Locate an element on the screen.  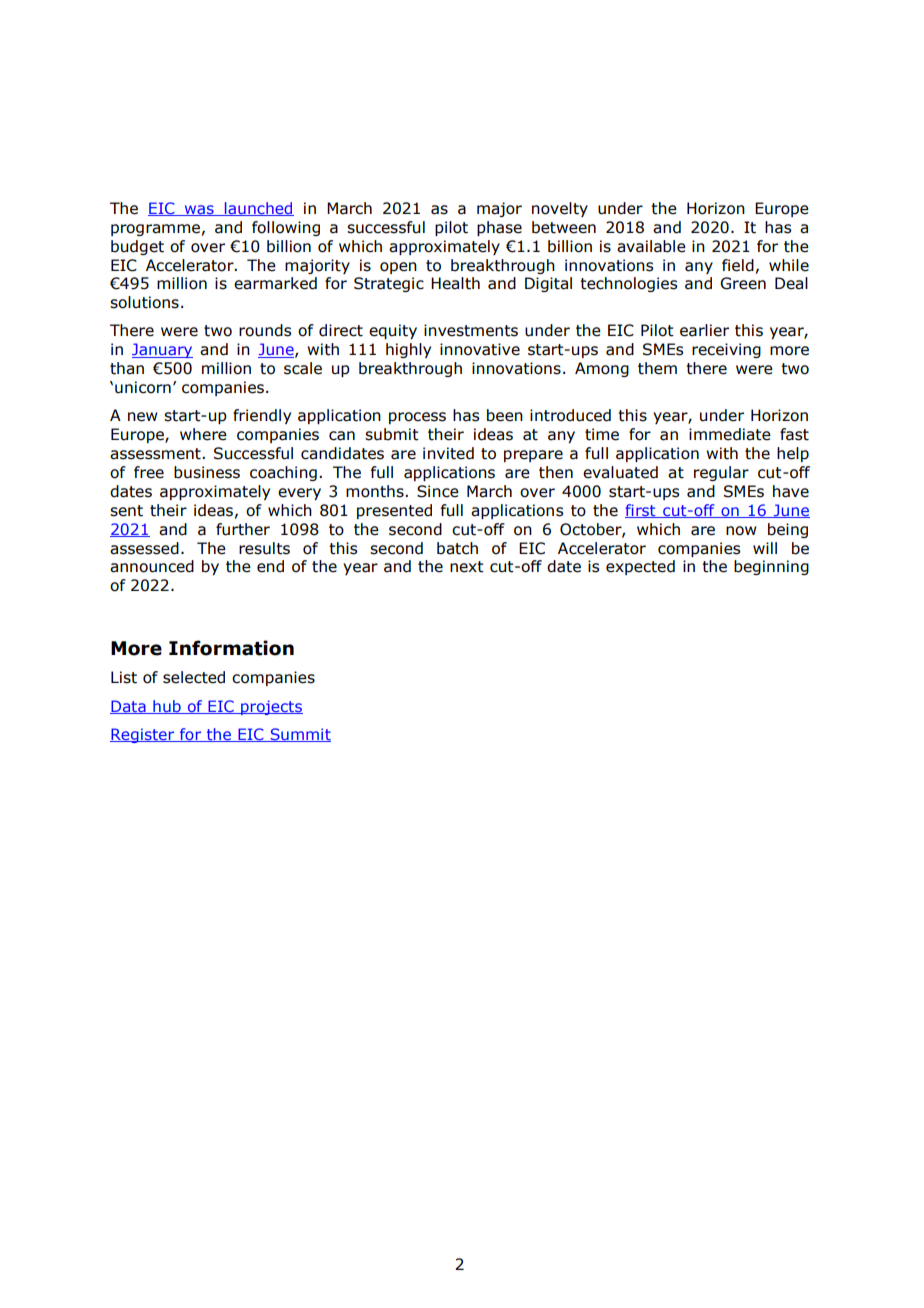
invited is located at coordinates (448, 453).
